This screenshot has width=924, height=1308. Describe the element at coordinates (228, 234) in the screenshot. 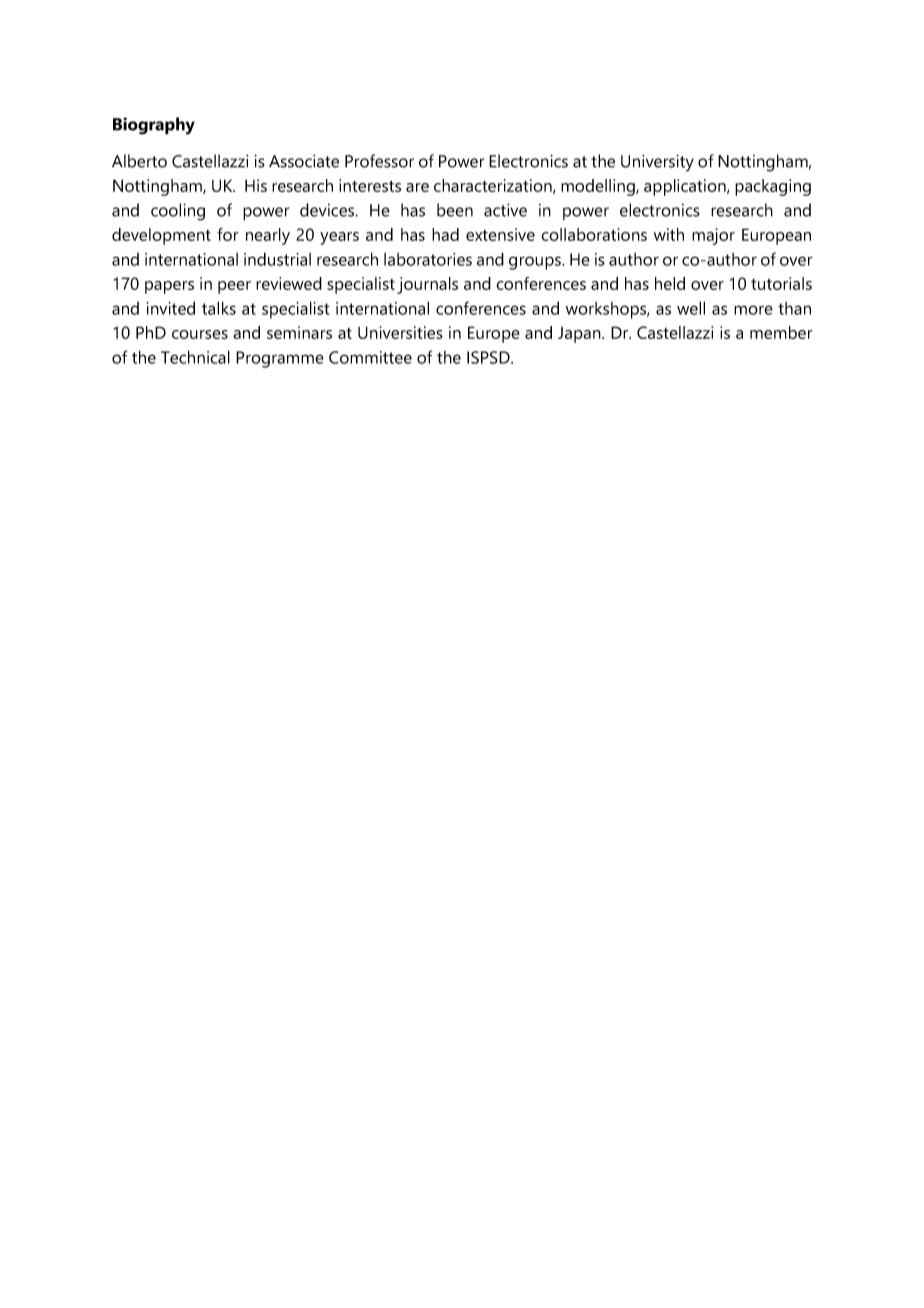

I see `for` at that location.
